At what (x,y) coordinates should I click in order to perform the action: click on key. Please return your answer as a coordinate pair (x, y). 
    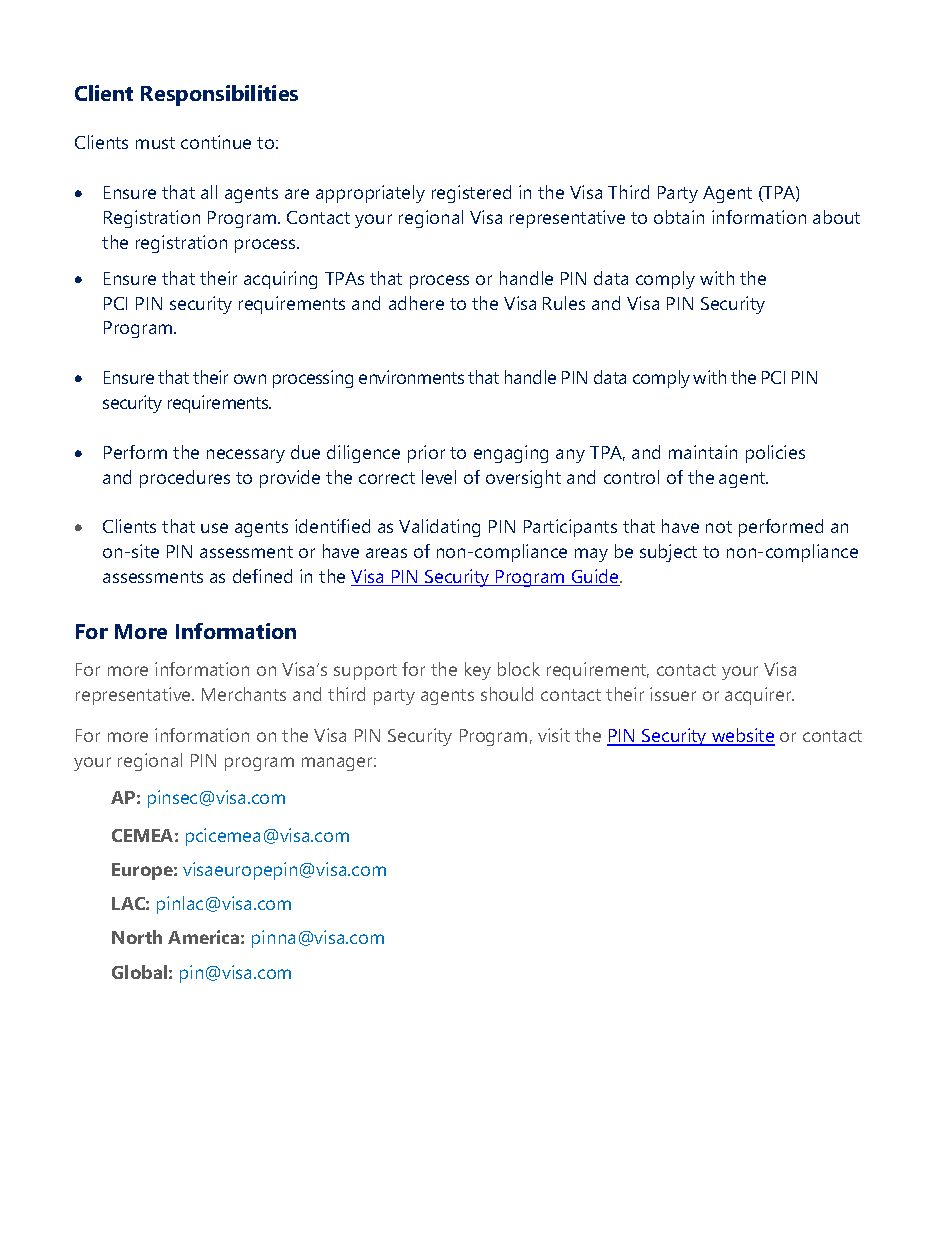
    Looking at the image, I should click on (478, 671).
